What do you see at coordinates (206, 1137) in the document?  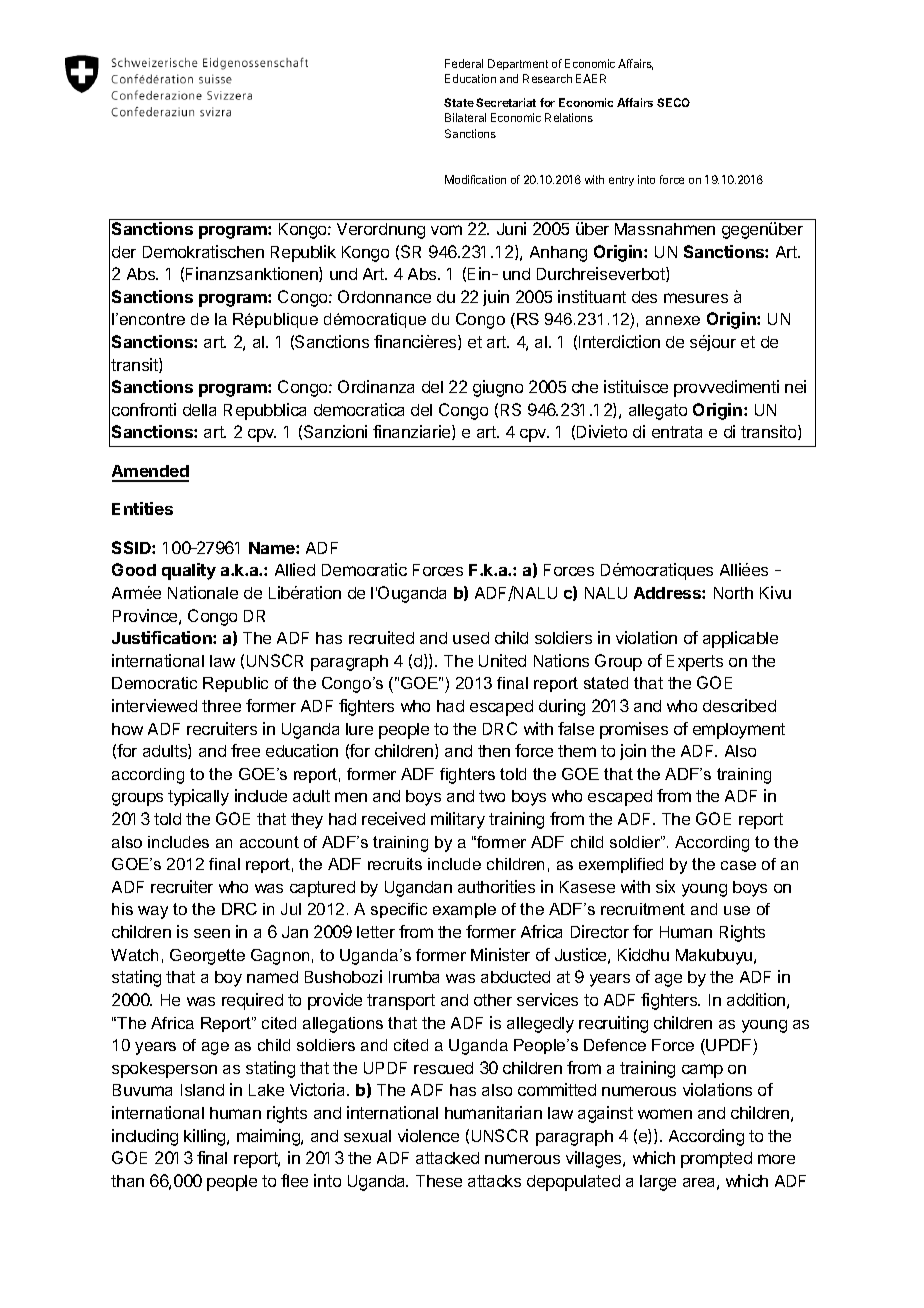 I see `killing` at bounding box center [206, 1137].
